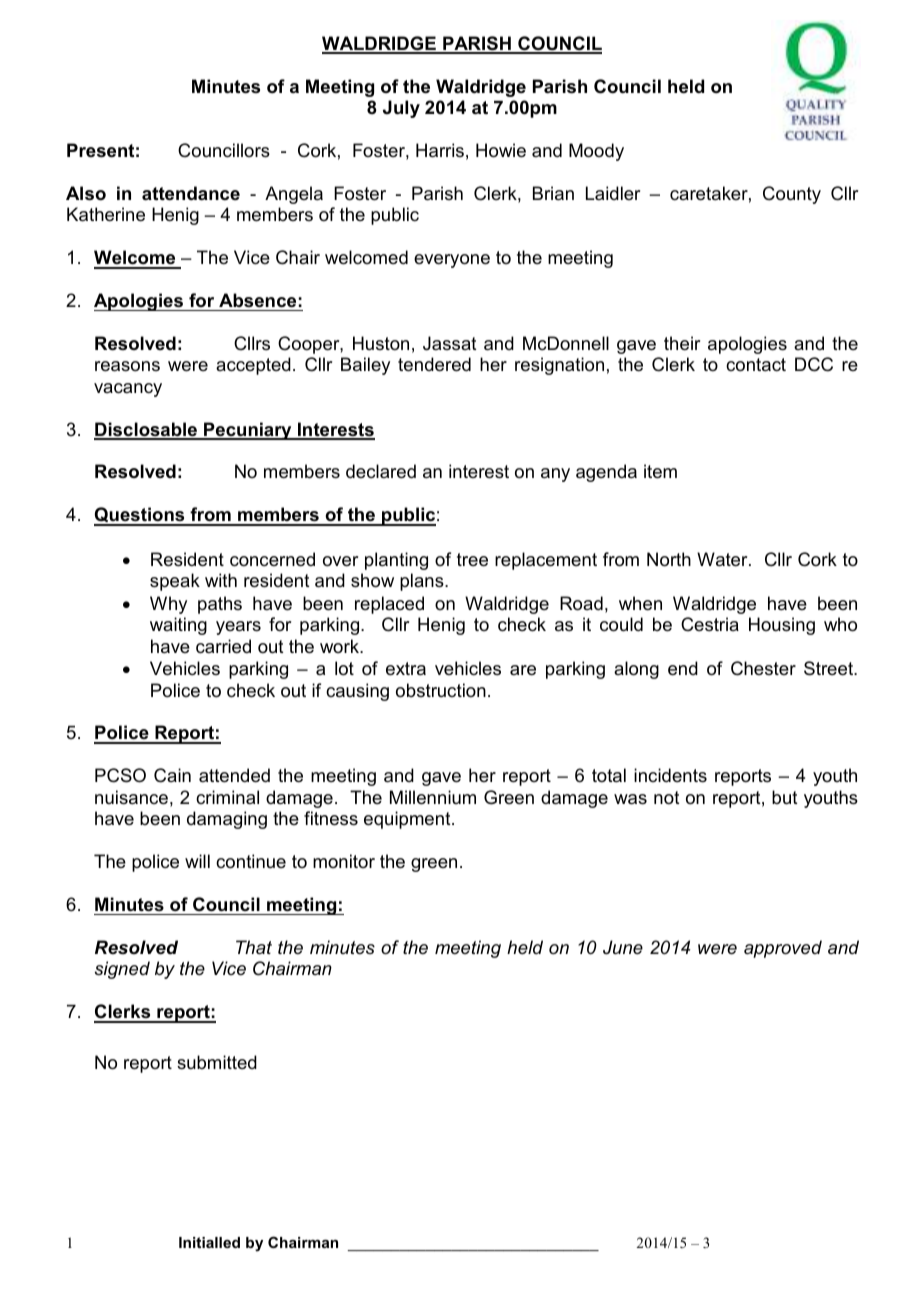 The width and height of the document is (924, 1308). What do you see at coordinates (434, 364) in the document?
I see `tendered` at bounding box center [434, 364].
